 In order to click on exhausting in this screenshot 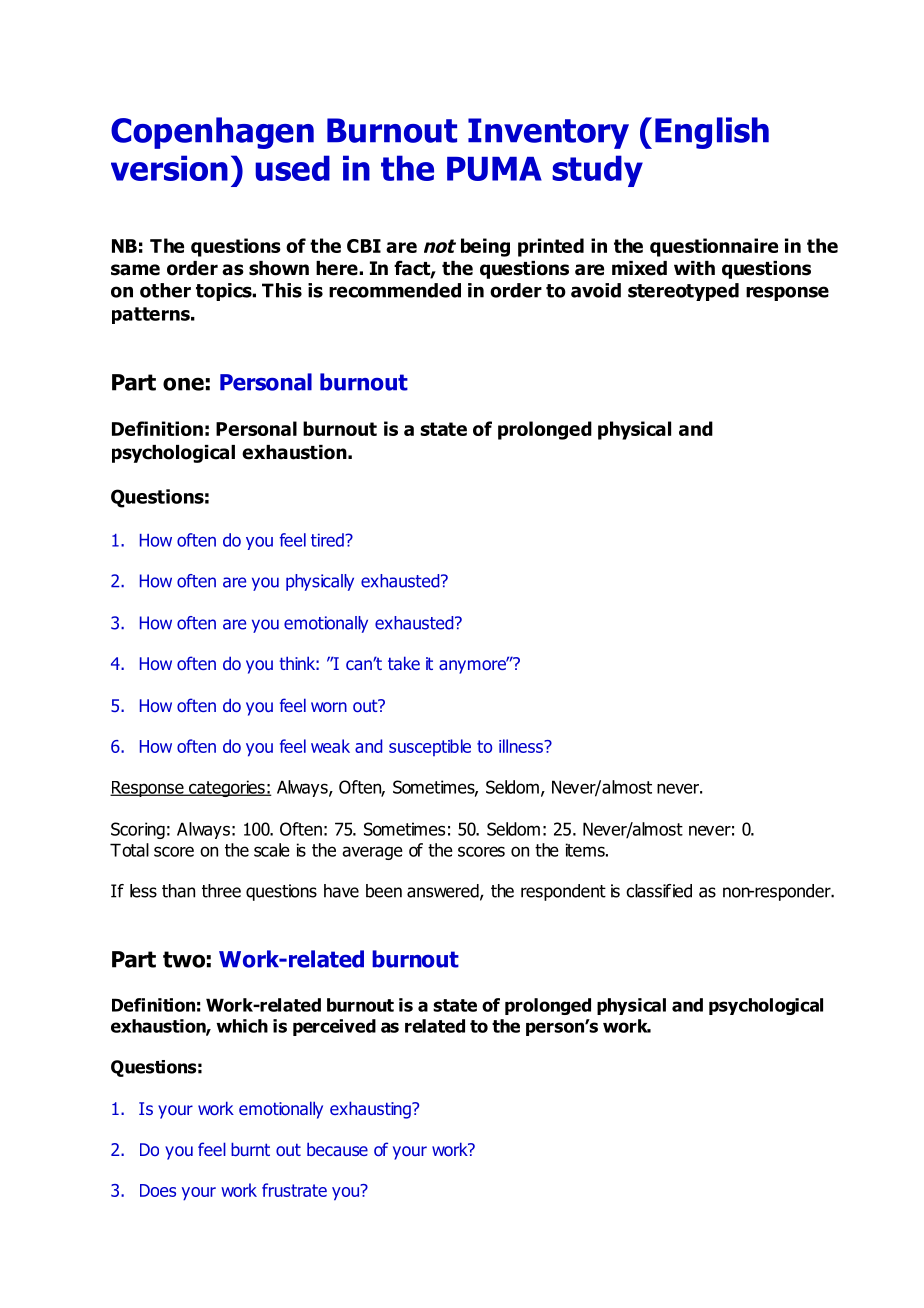, I will do `click(371, 1110)`.
